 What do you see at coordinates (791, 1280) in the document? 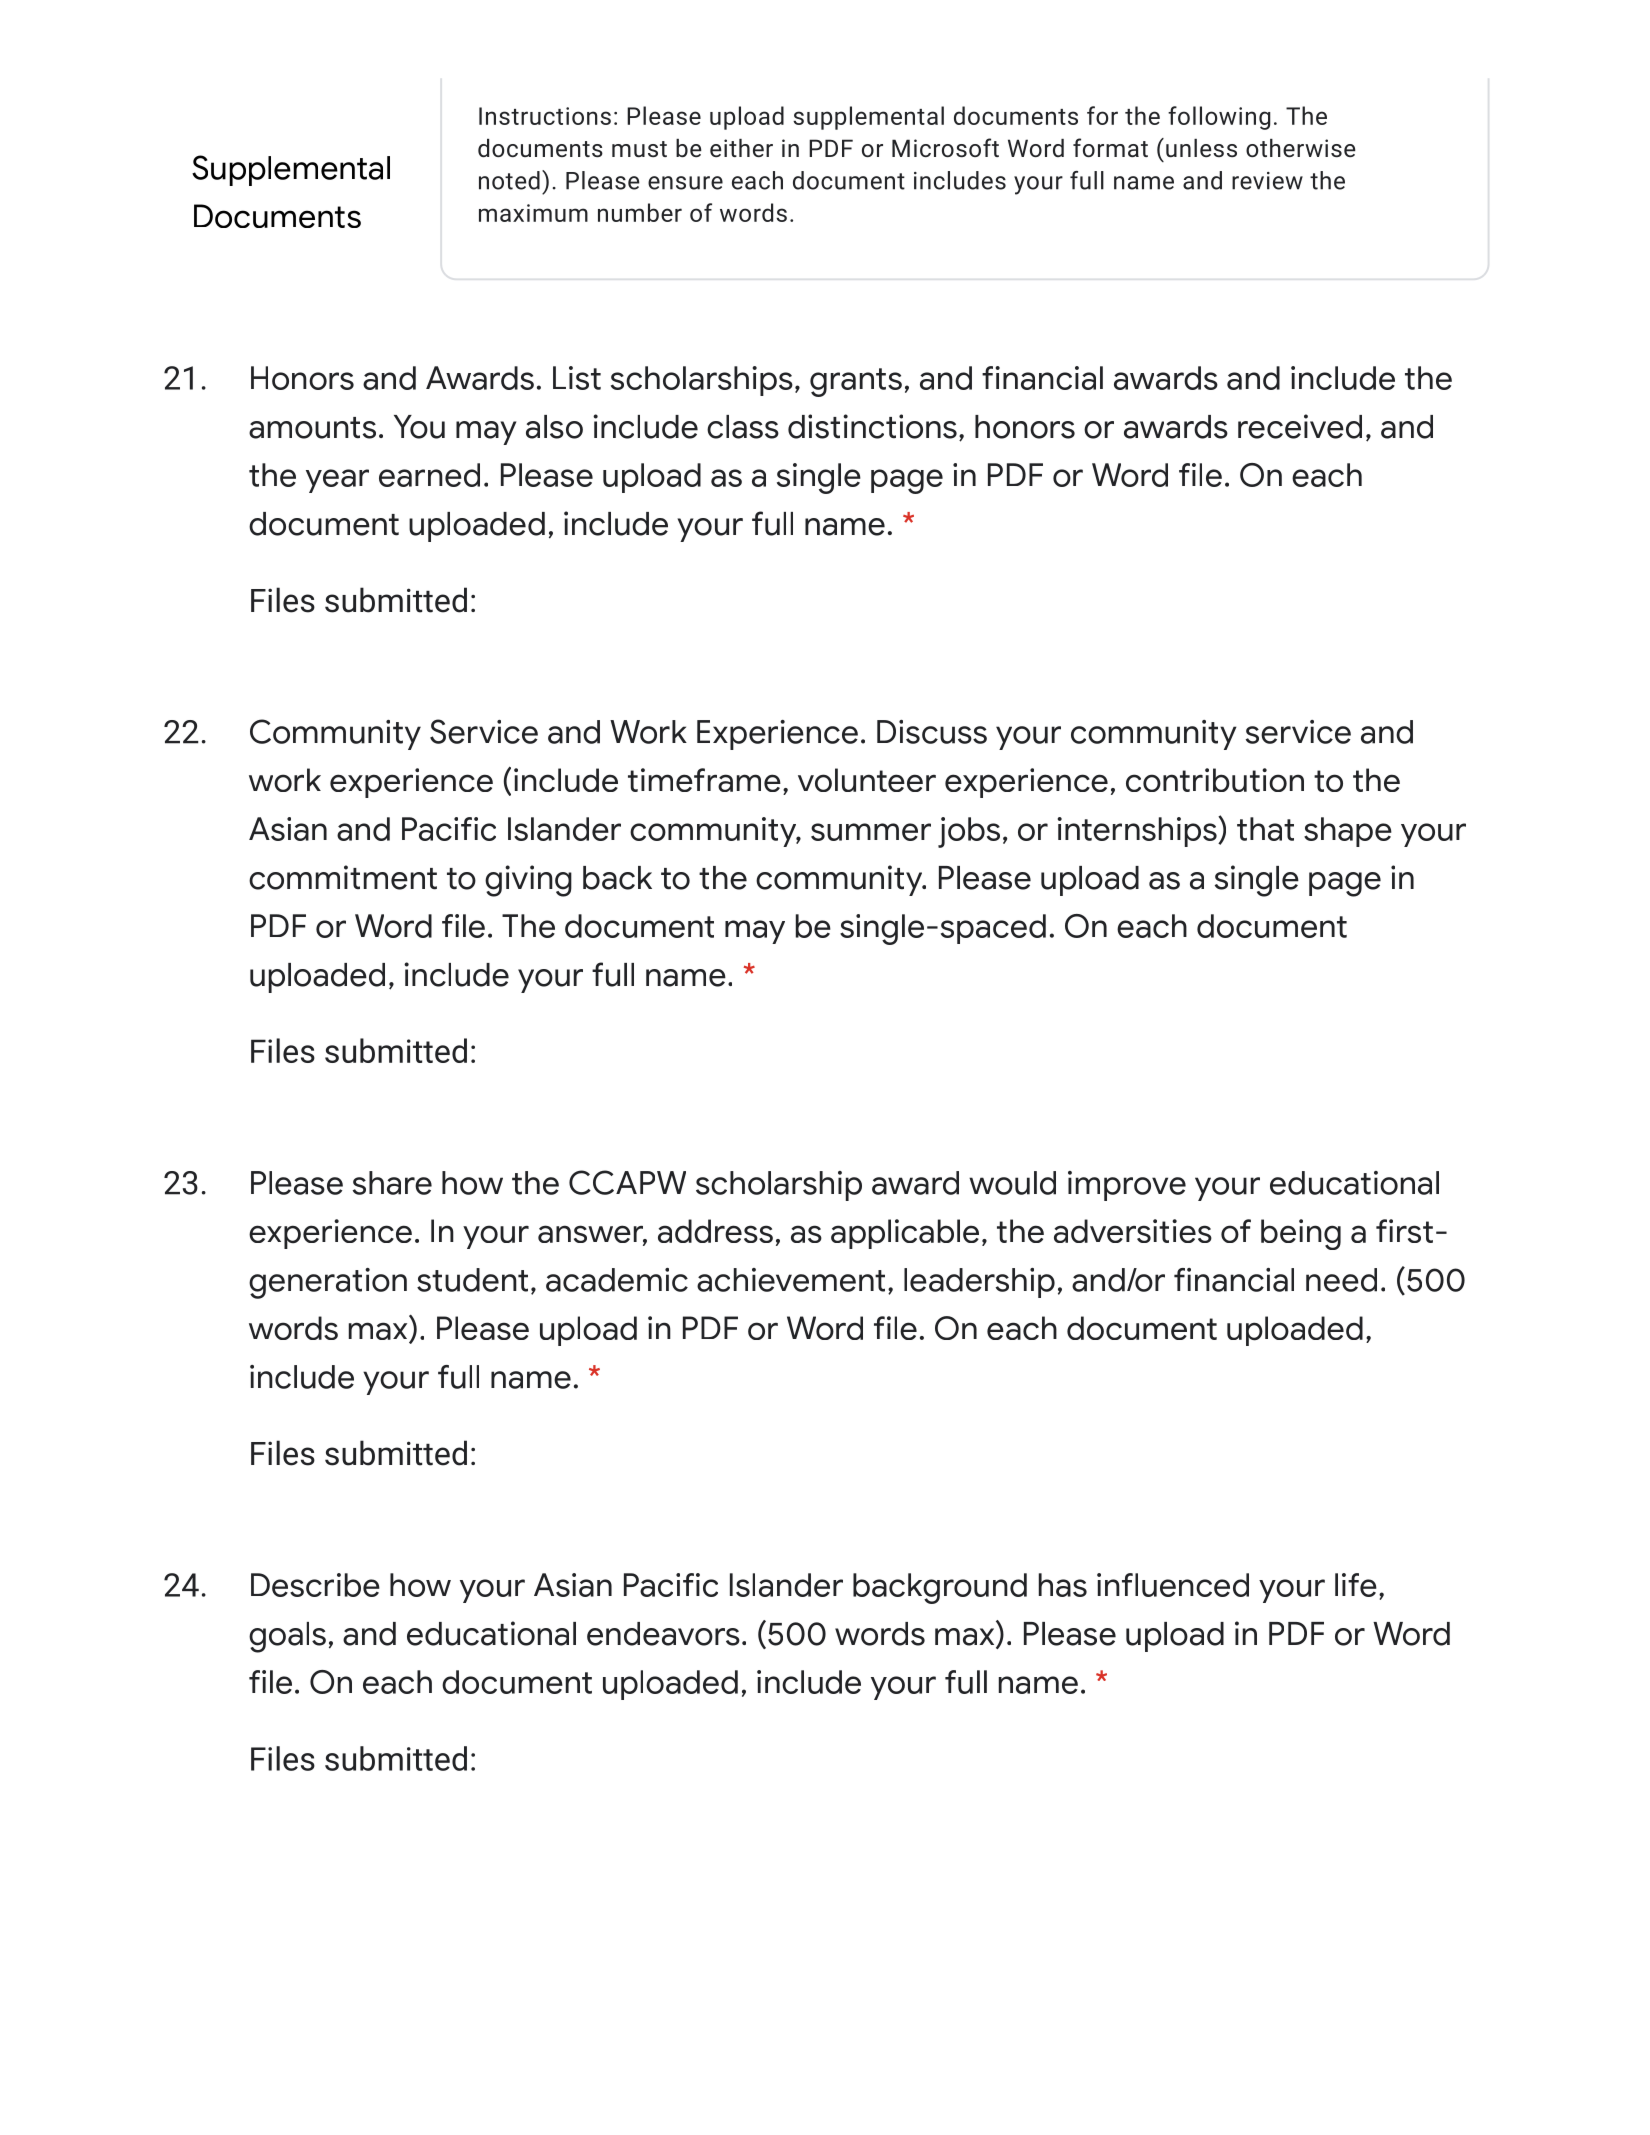
I see `achievement` at bounding box center [791, 1280].
